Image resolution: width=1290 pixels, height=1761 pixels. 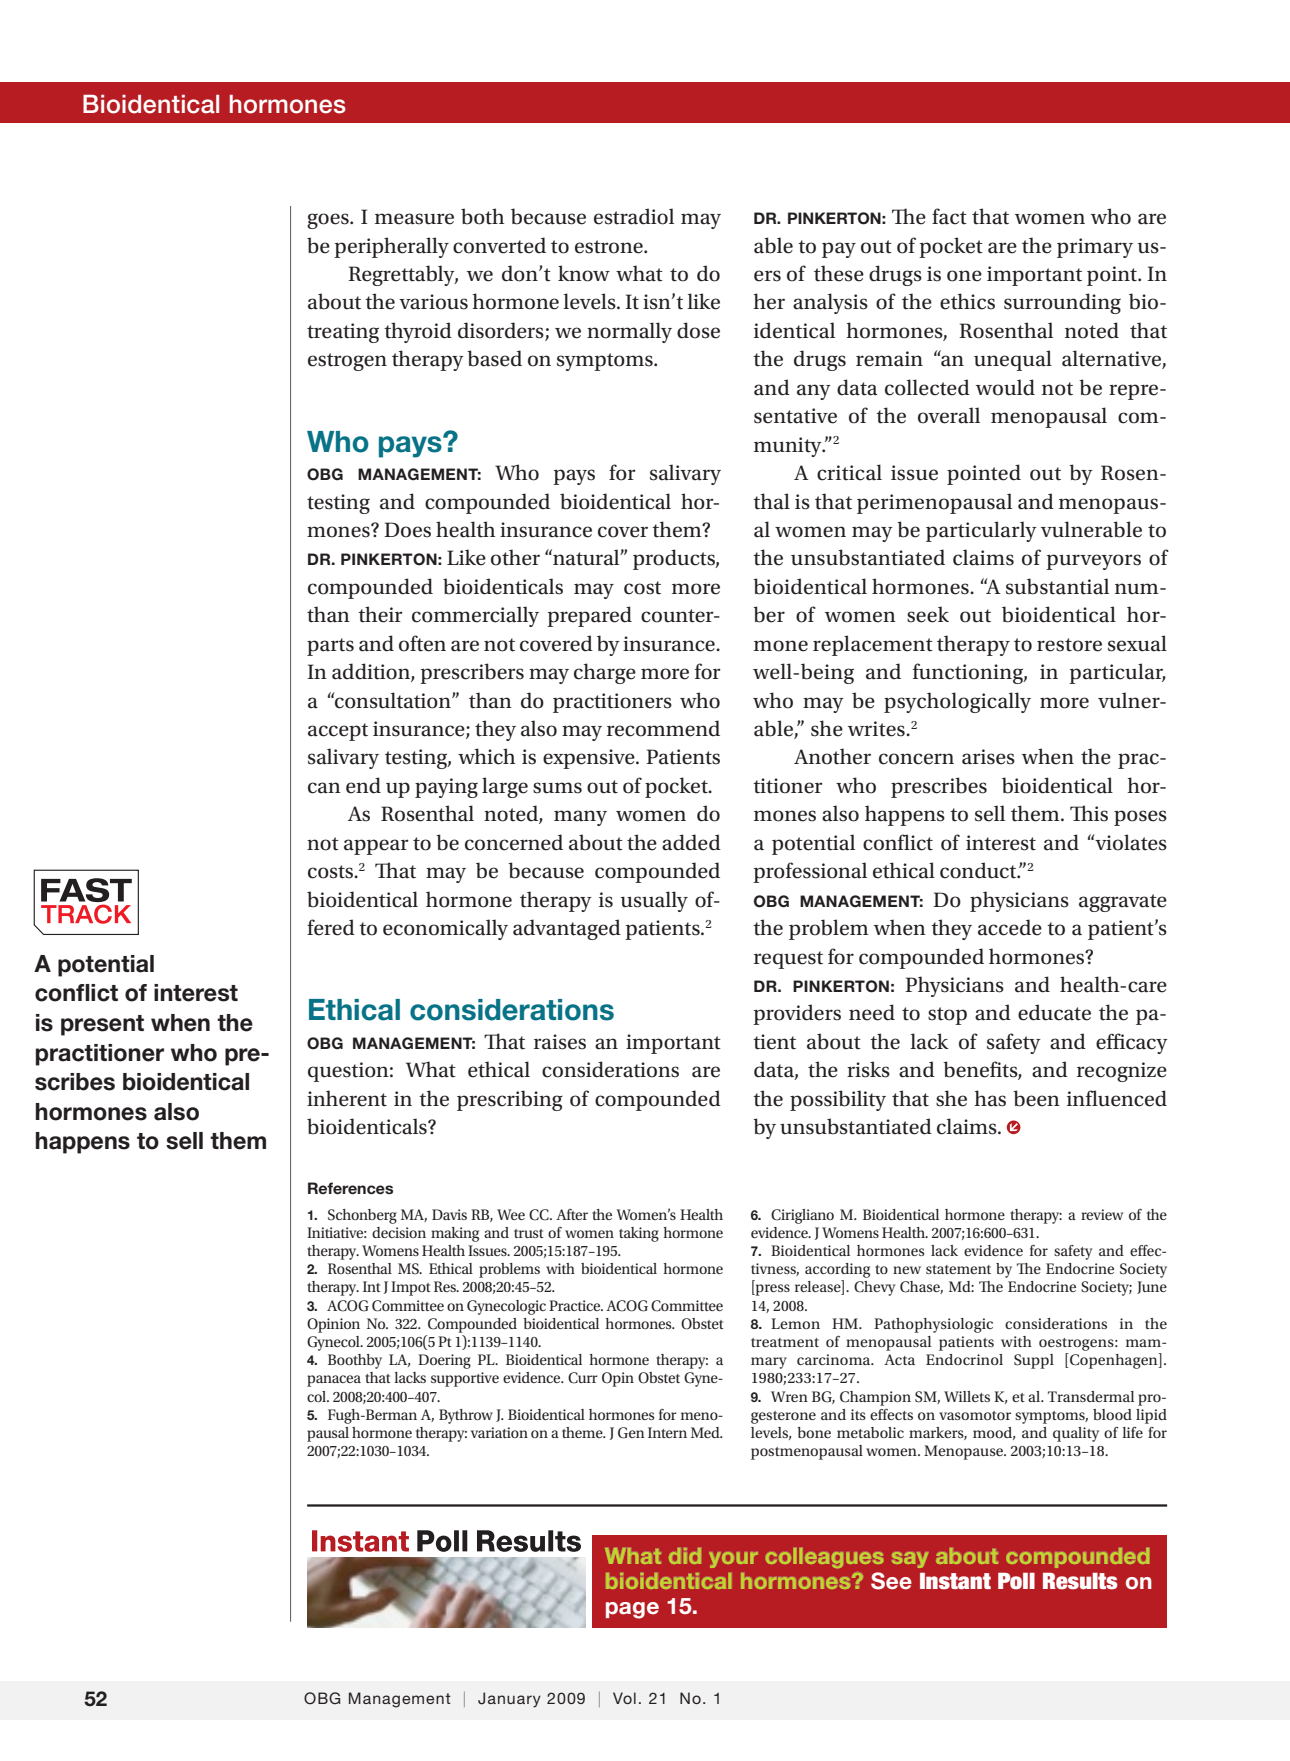 What do you see at coordinates (1062, 303) in the image?
I see `surrounding` at bounding box center [1062, 303].
